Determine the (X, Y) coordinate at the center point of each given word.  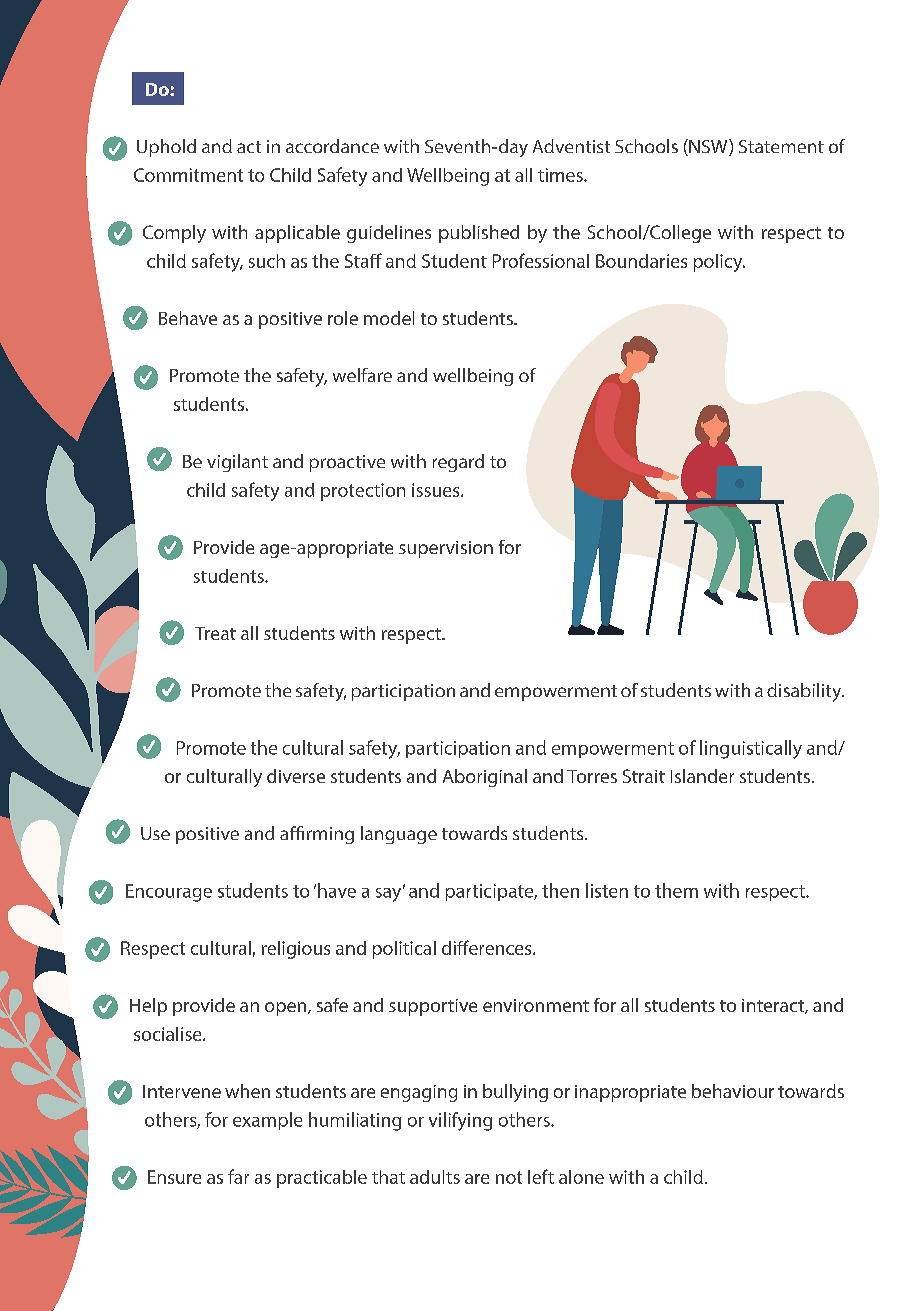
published (479, 234)
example (267, 1121)
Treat (215, 633)
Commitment (188, 175)
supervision (446, 549)
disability (805, 692)
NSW (708, 147)
